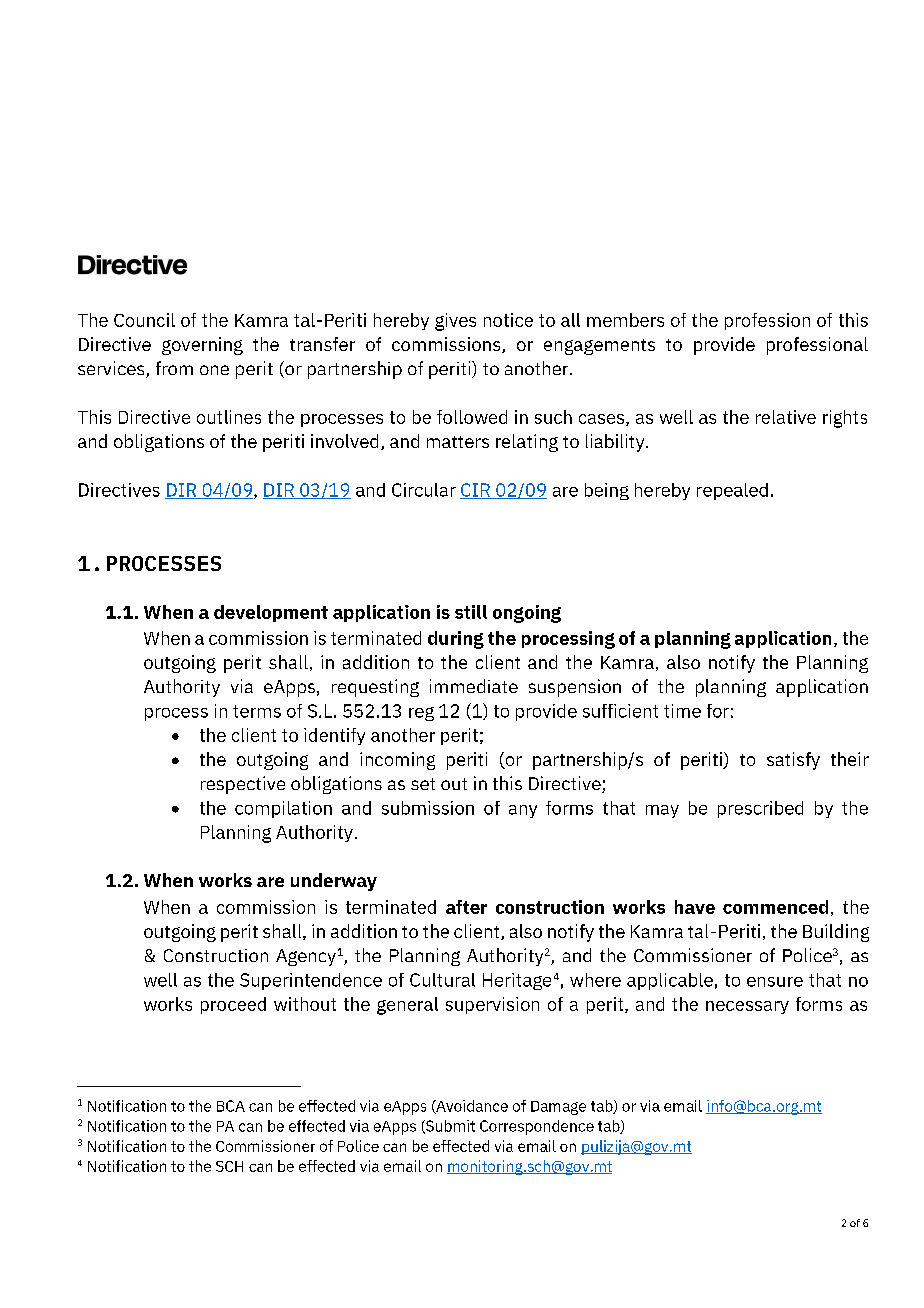  Describe the element at coordinates (760, 809) in the page. I see `prescribed` at that location.
